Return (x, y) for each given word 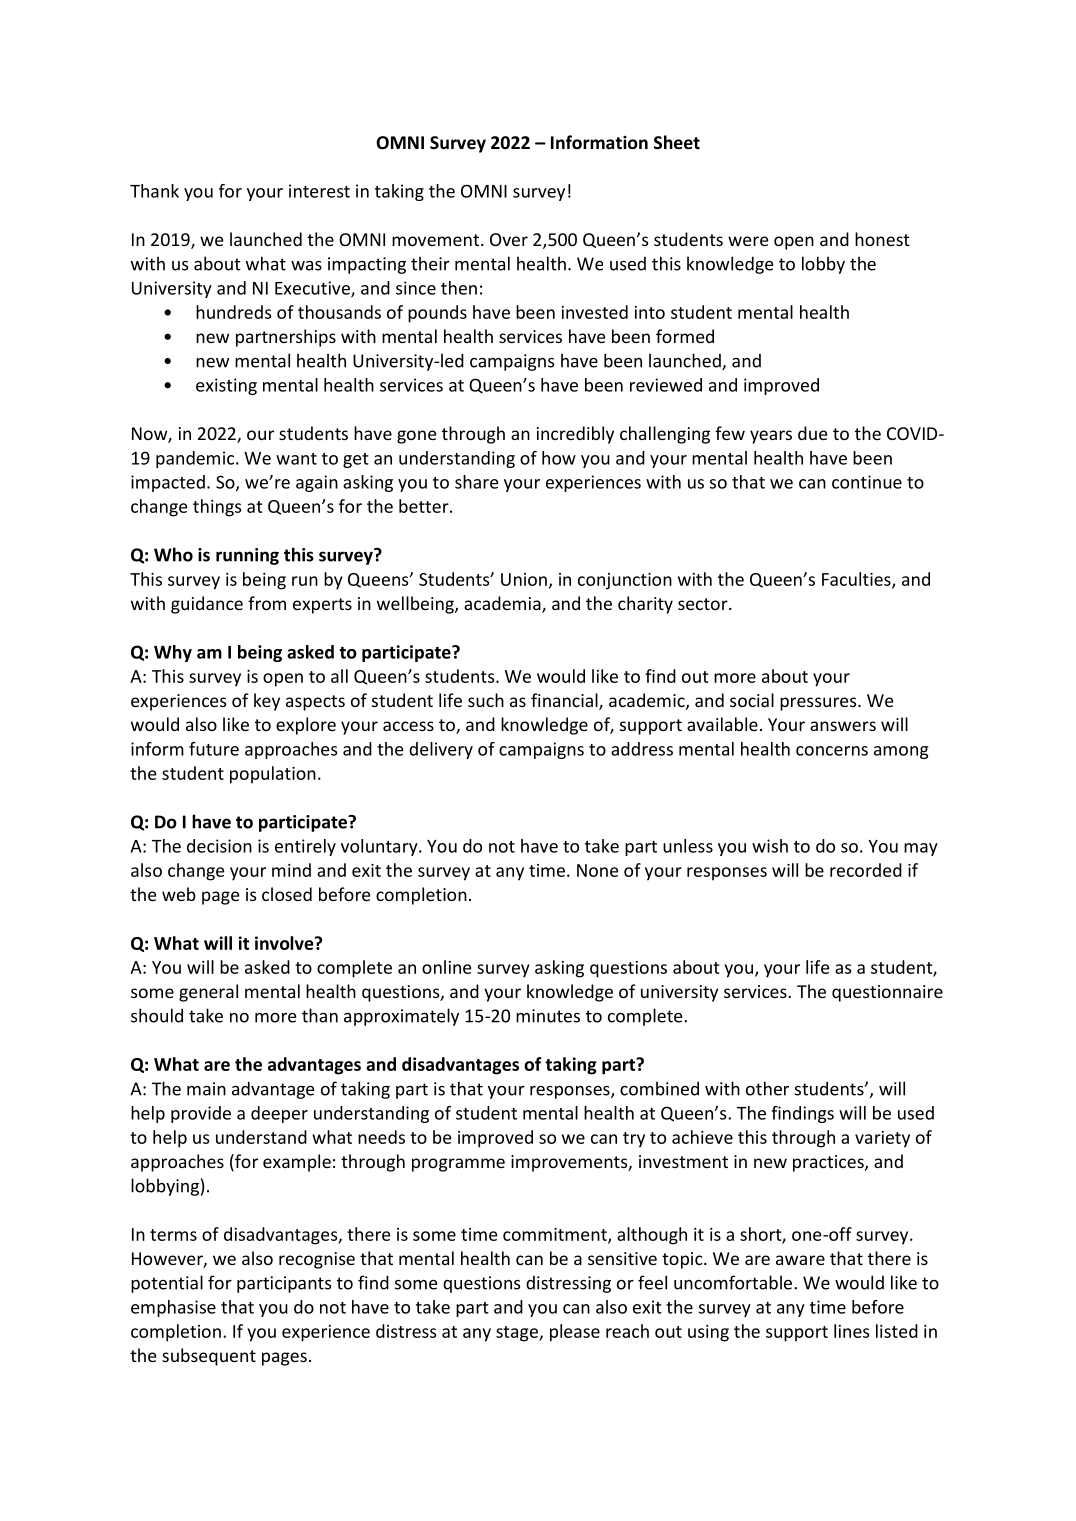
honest (882, 239)
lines (851, 1331)
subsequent (209, 1357)
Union (524, 579)
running (247, 556)
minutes (548, 1016)
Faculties (857, 580)
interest (319, 191)
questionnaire (887, 993)
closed (287, 894)
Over (509, 239)
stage (518, 1334)
